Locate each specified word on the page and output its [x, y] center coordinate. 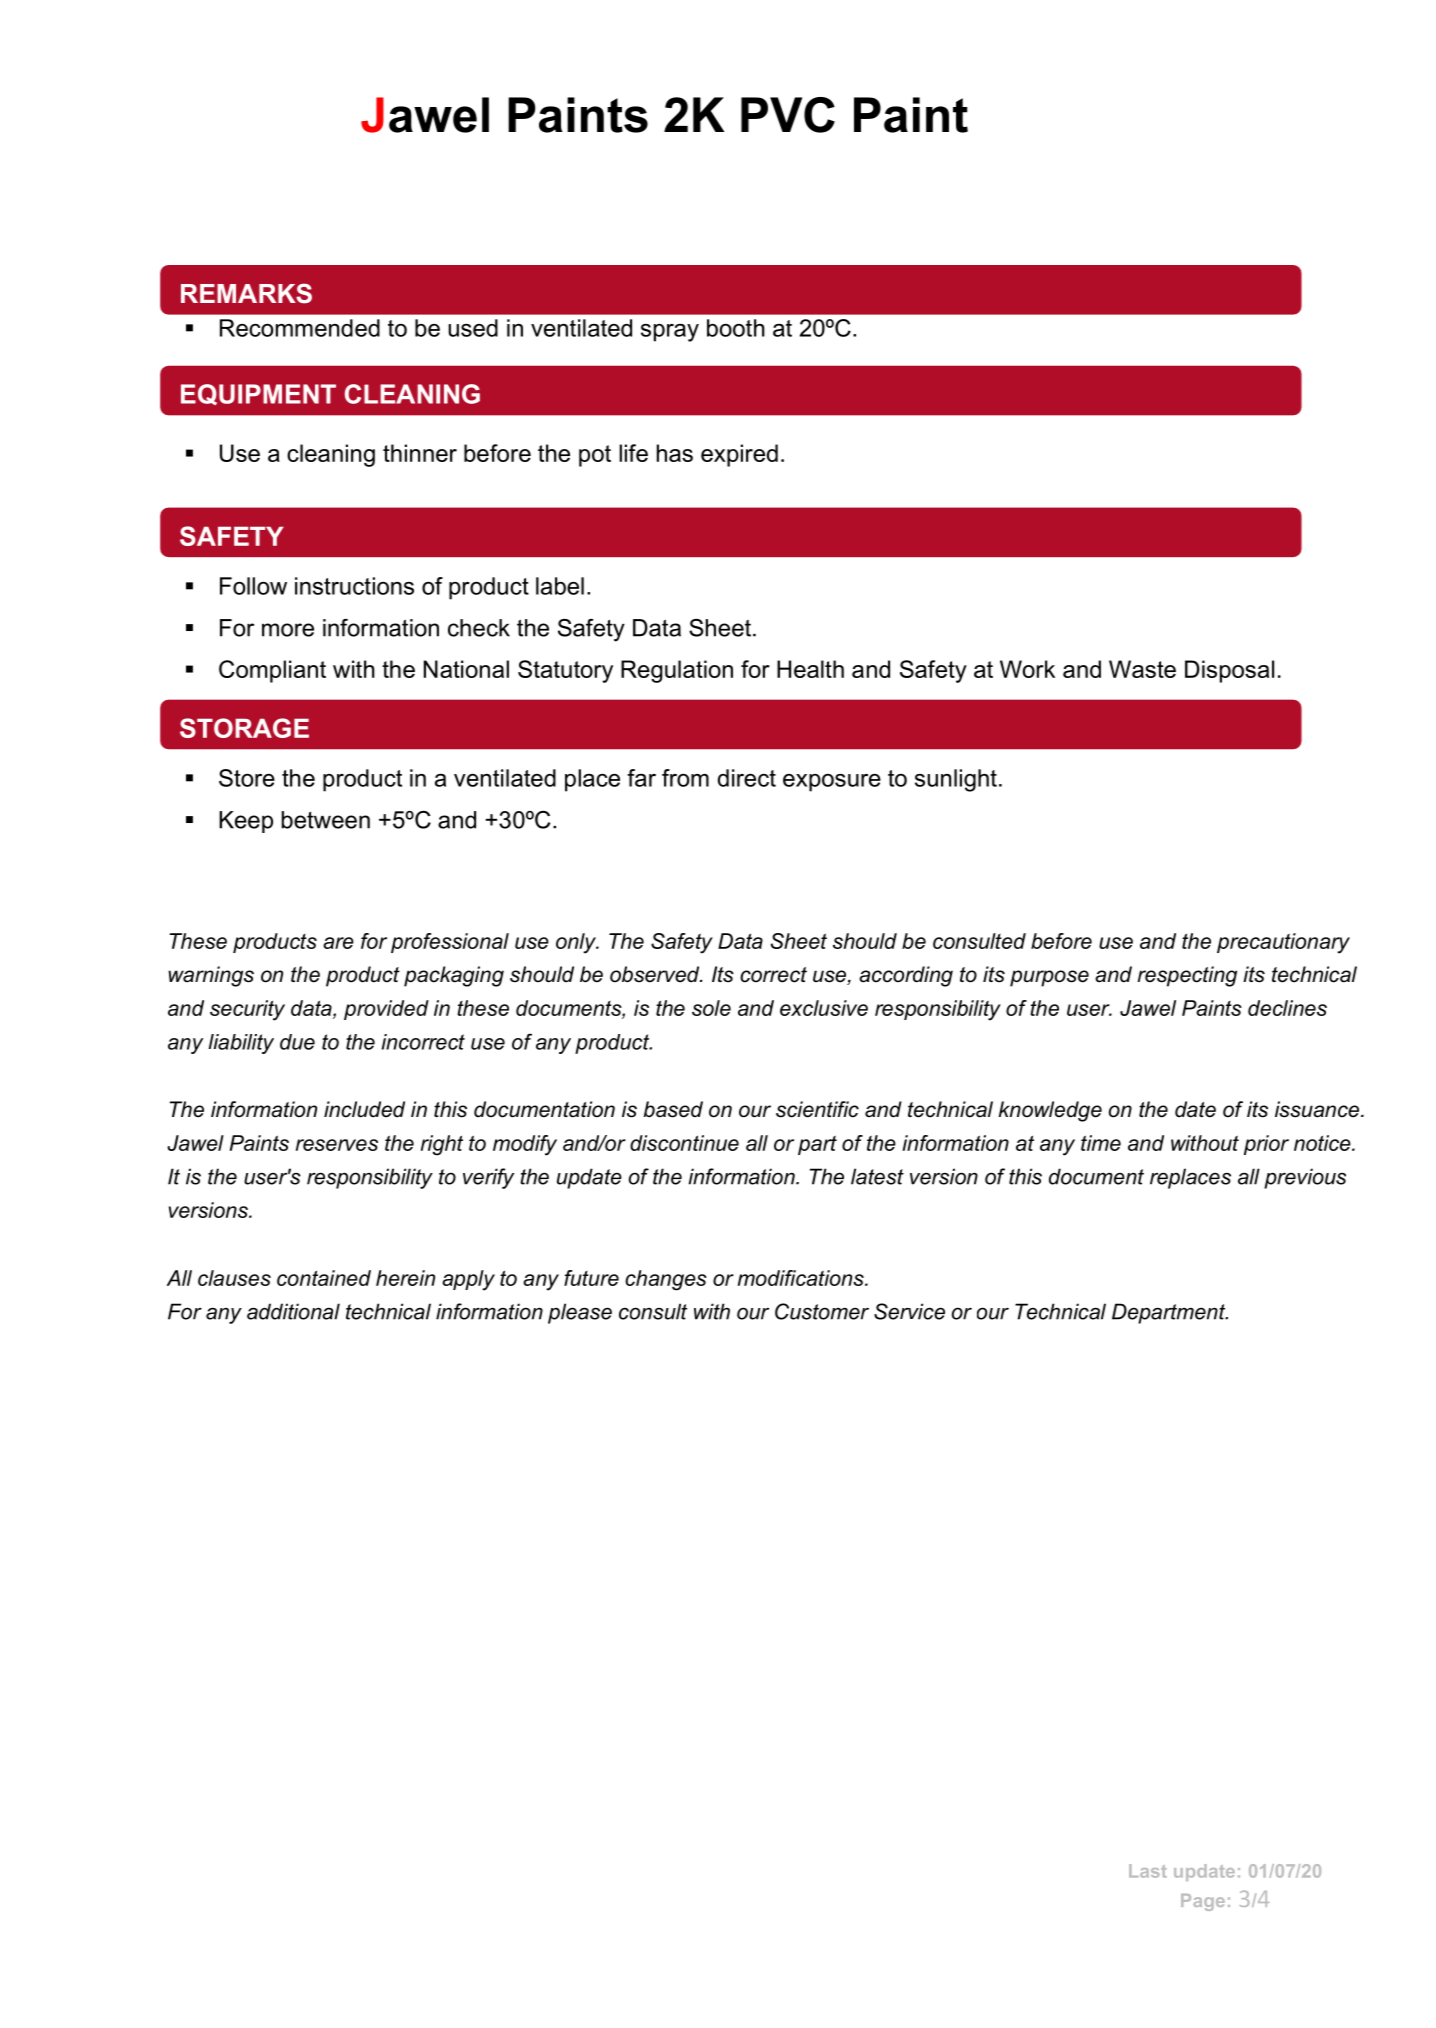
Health [810, 669]
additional [293, 1311]
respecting [1187, 976]
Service [909, 1311]
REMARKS [246, 293]
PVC [788, 115]
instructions [354, 586]
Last [1148, 1871]
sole [711, 1008]
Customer [822, 1311]
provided [386, 1010]
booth [736, 328]
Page [1203, 1902]
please [580, 1313]
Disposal [1229, 671]
